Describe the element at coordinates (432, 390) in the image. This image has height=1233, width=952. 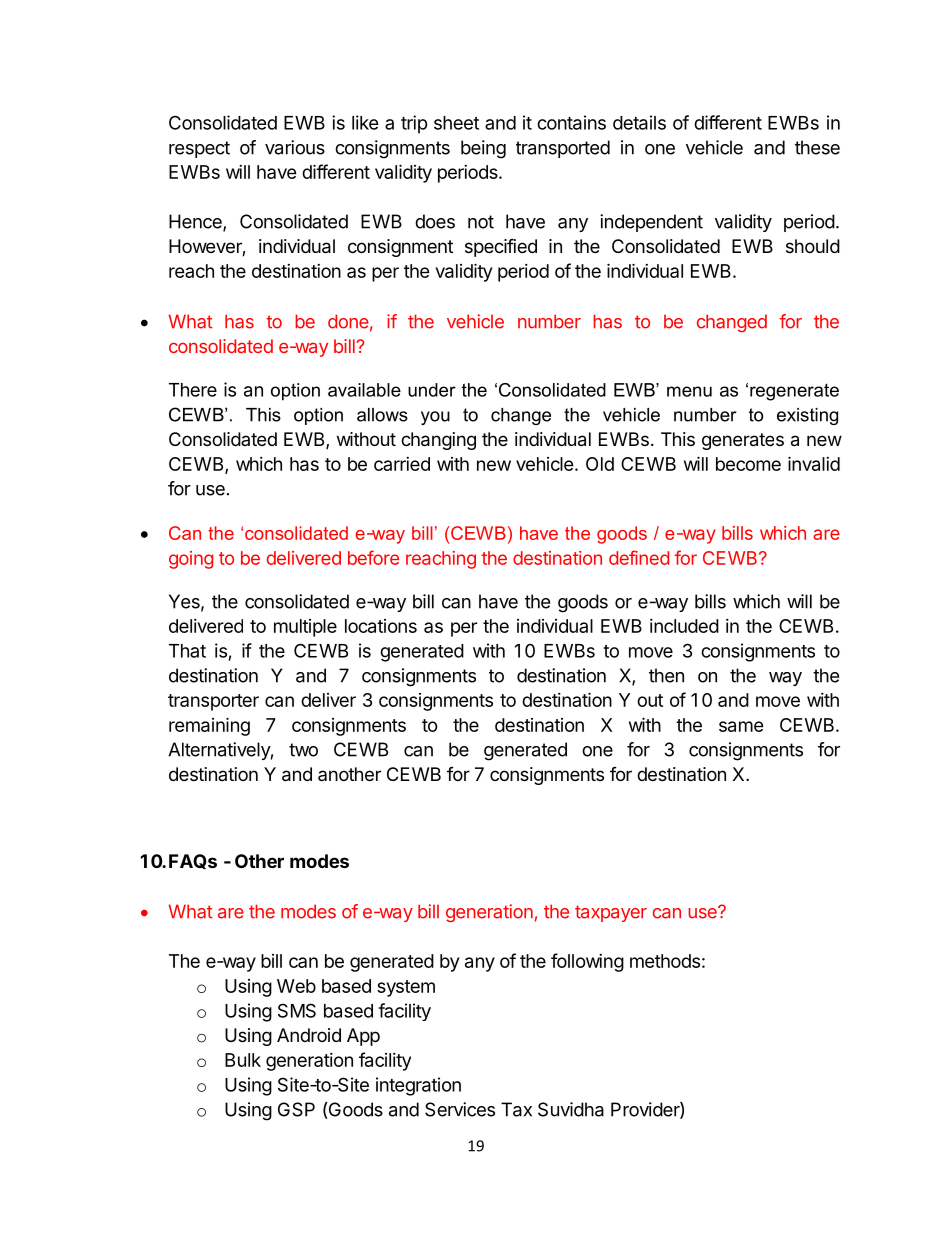
I see `under` at that location.
